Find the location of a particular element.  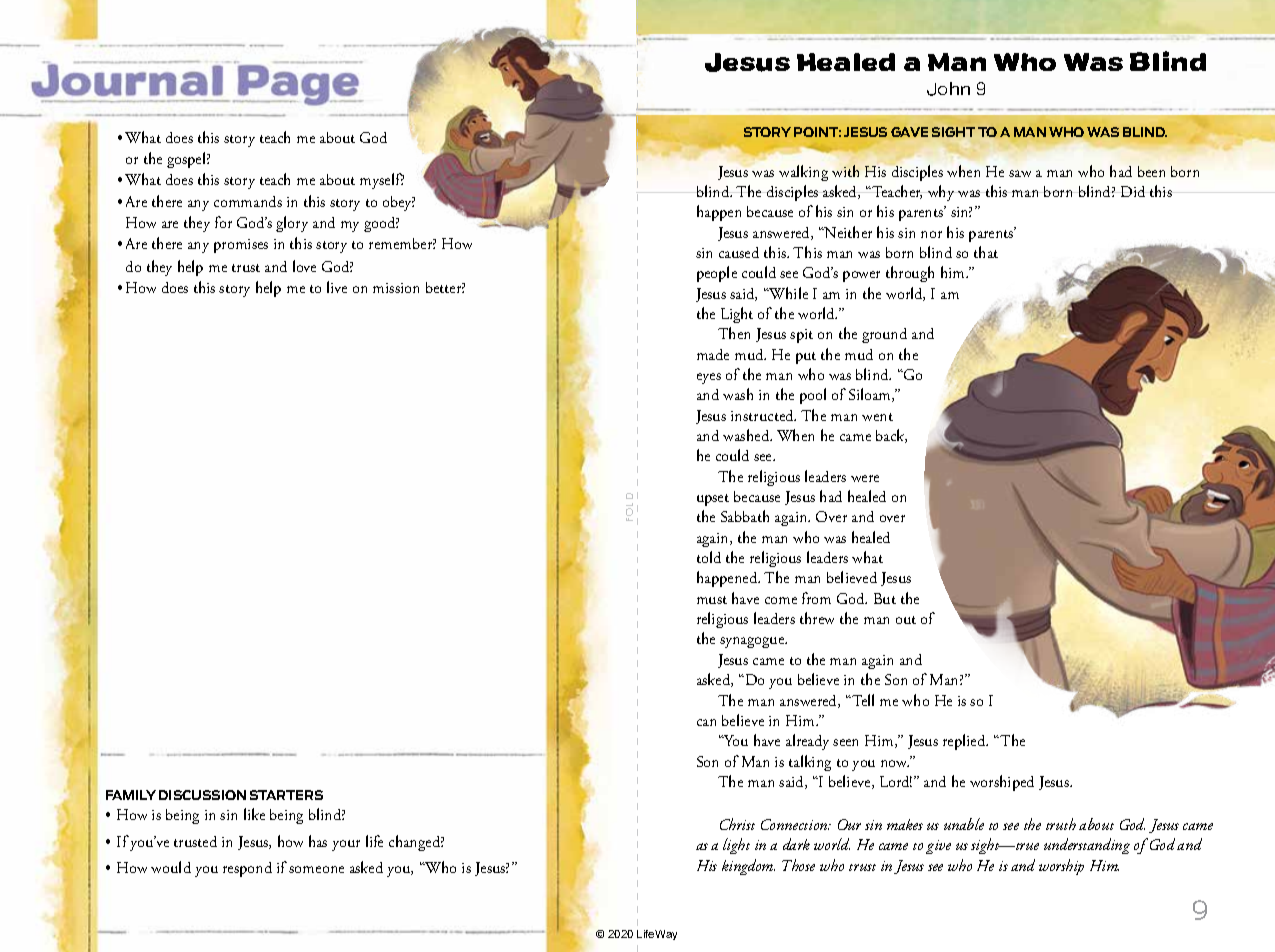

commands is located at coordinates (248, 201).
